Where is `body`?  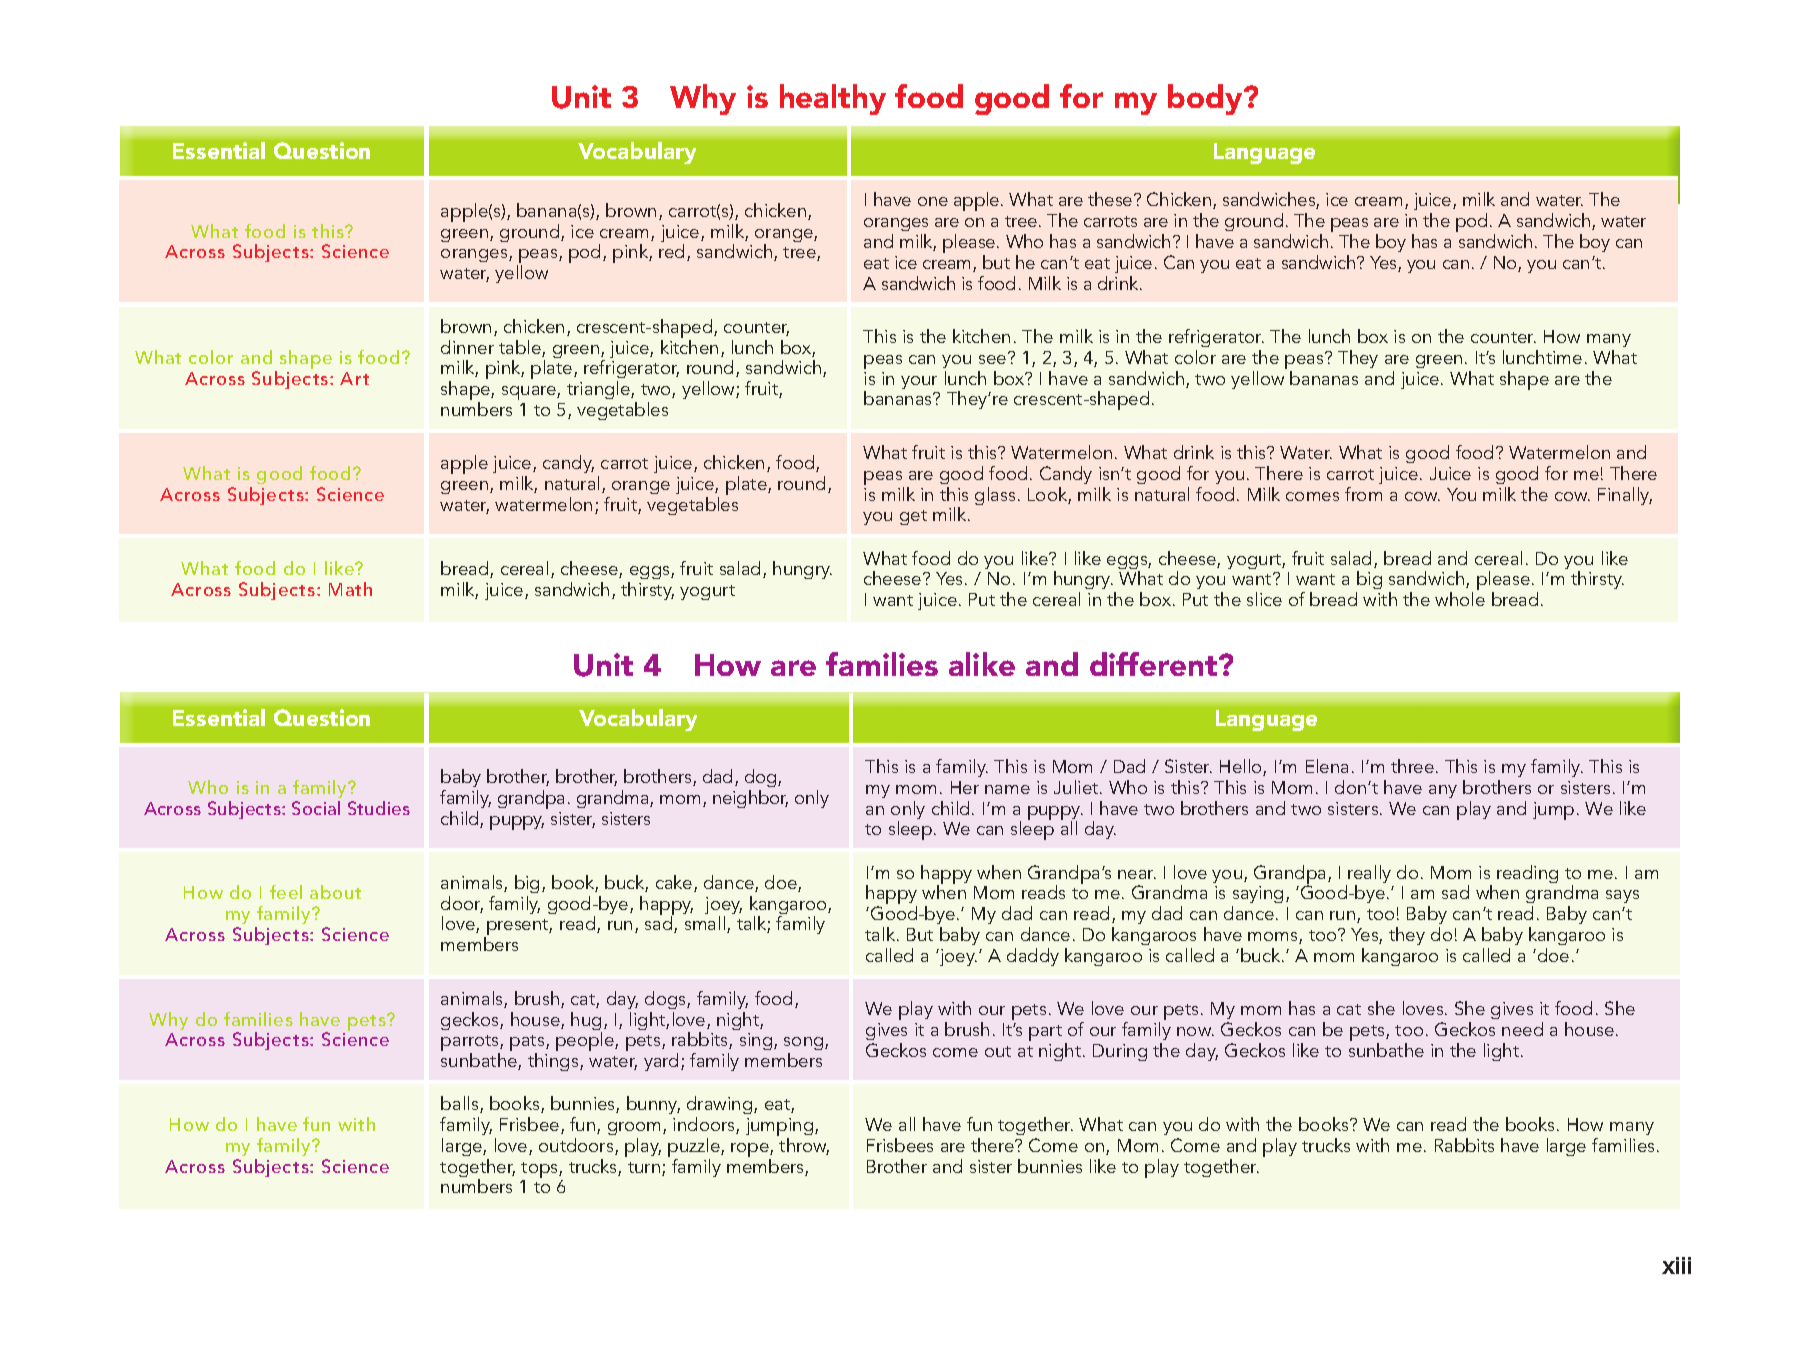 body is located at coordinates (1206, 99).
